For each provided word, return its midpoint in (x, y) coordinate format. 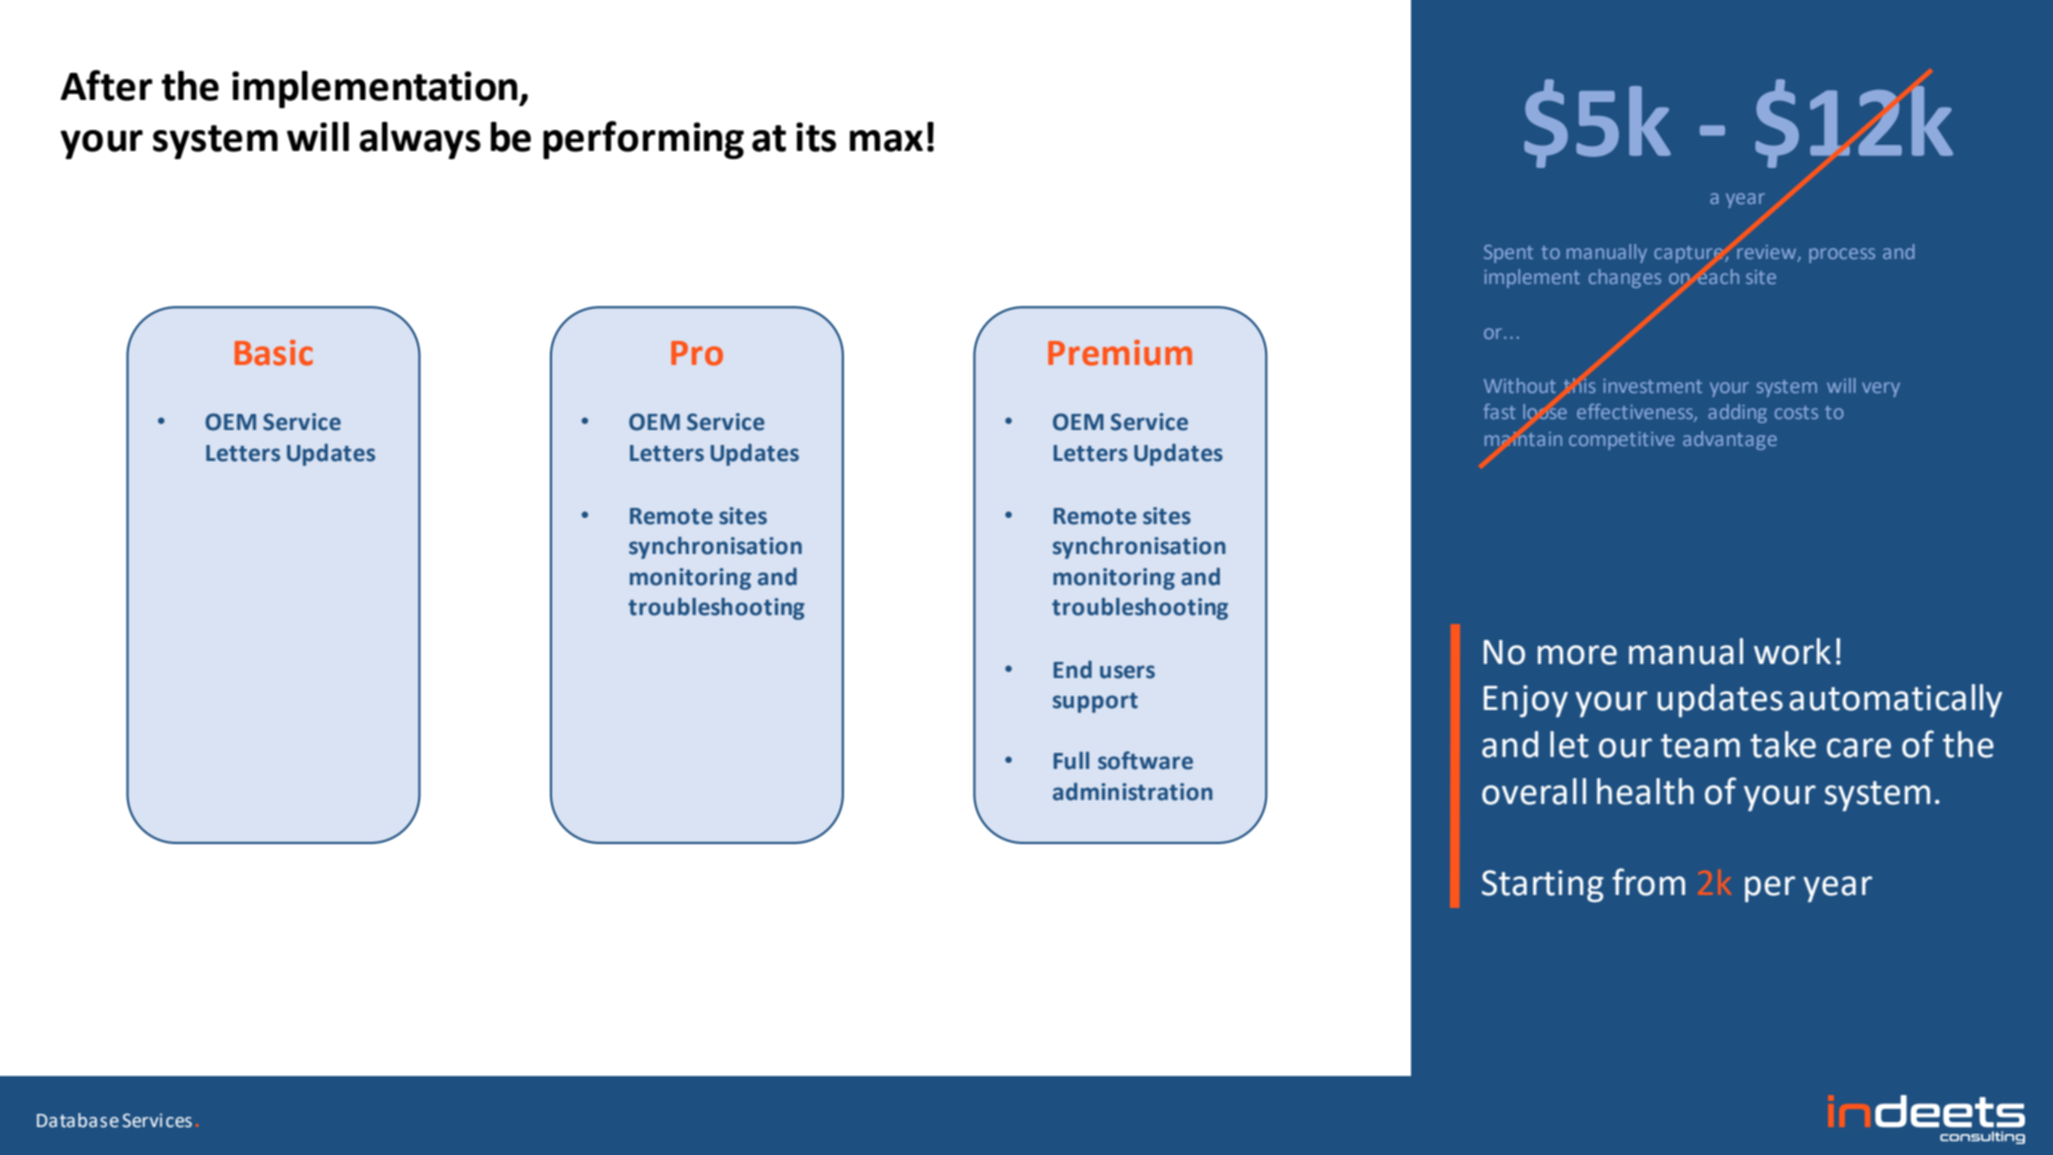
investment (1652, 386)
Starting (1543, 886)
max (886, 141)
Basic (274, 353)
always (420, 140)
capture (1690, 254)
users (1127, 672)
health (1645, 791)
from (1648, 882)
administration (1133, 792)
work (1792, 651)
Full (1071, 761)
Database (78, 1120)
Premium (1120, 353)
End (1073, 670)
